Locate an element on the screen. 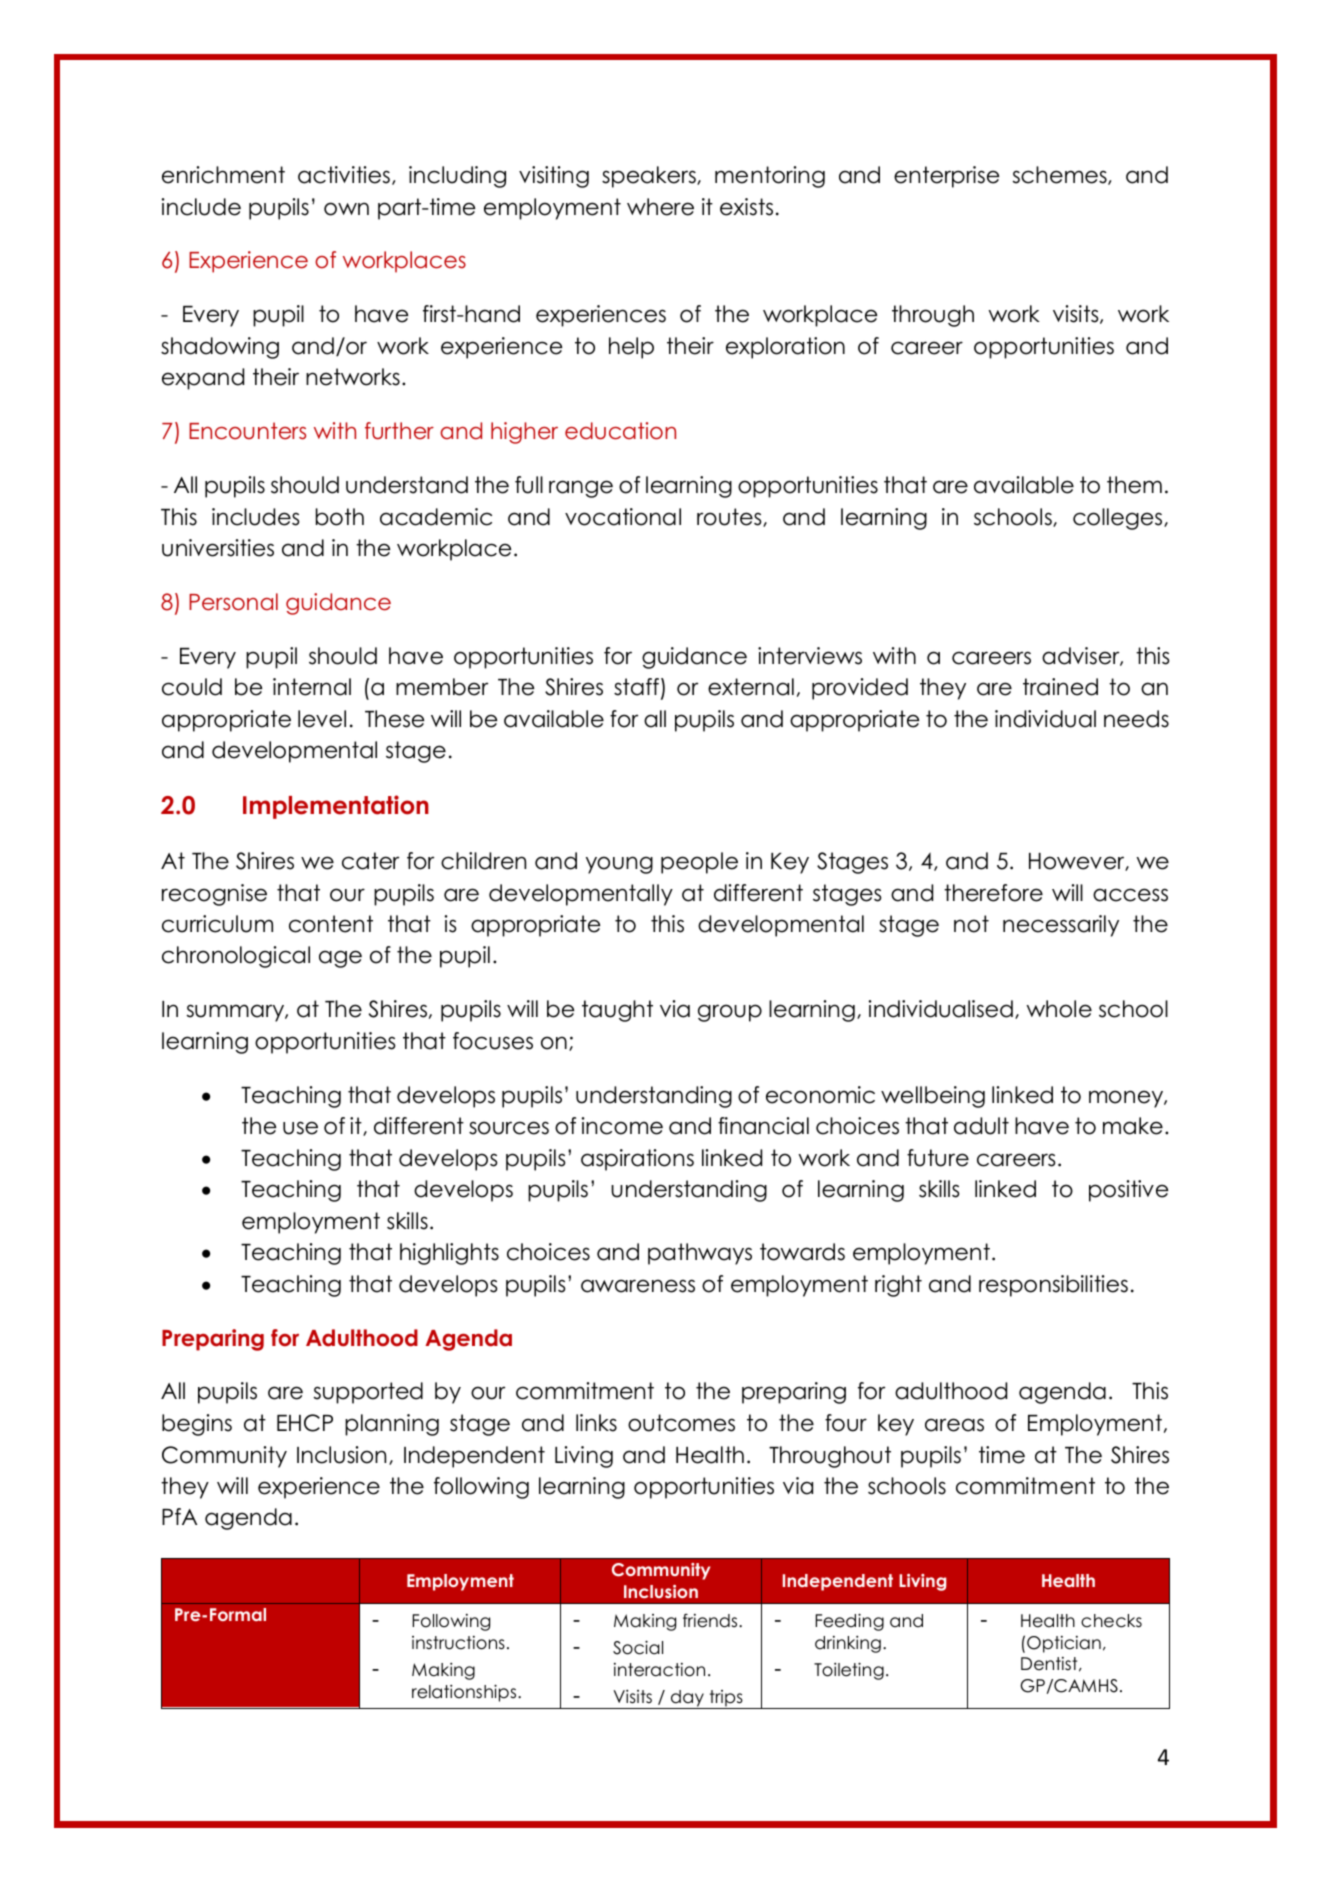  staff is located at coordinates (636, 687).
